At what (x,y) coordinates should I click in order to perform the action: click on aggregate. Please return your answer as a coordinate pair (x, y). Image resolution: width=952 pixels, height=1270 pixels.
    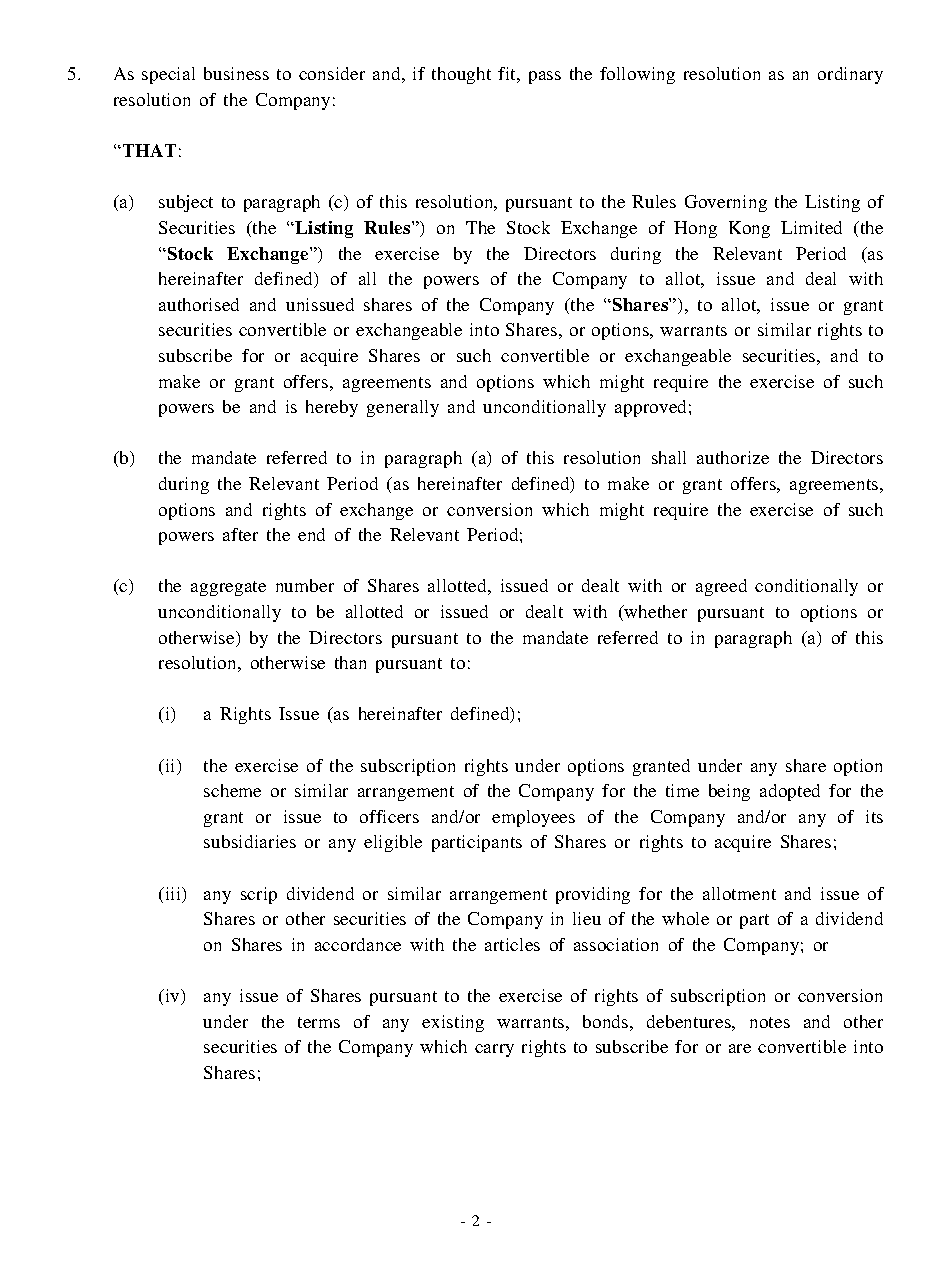
    Looking at the image, I should click on (228, 588).
